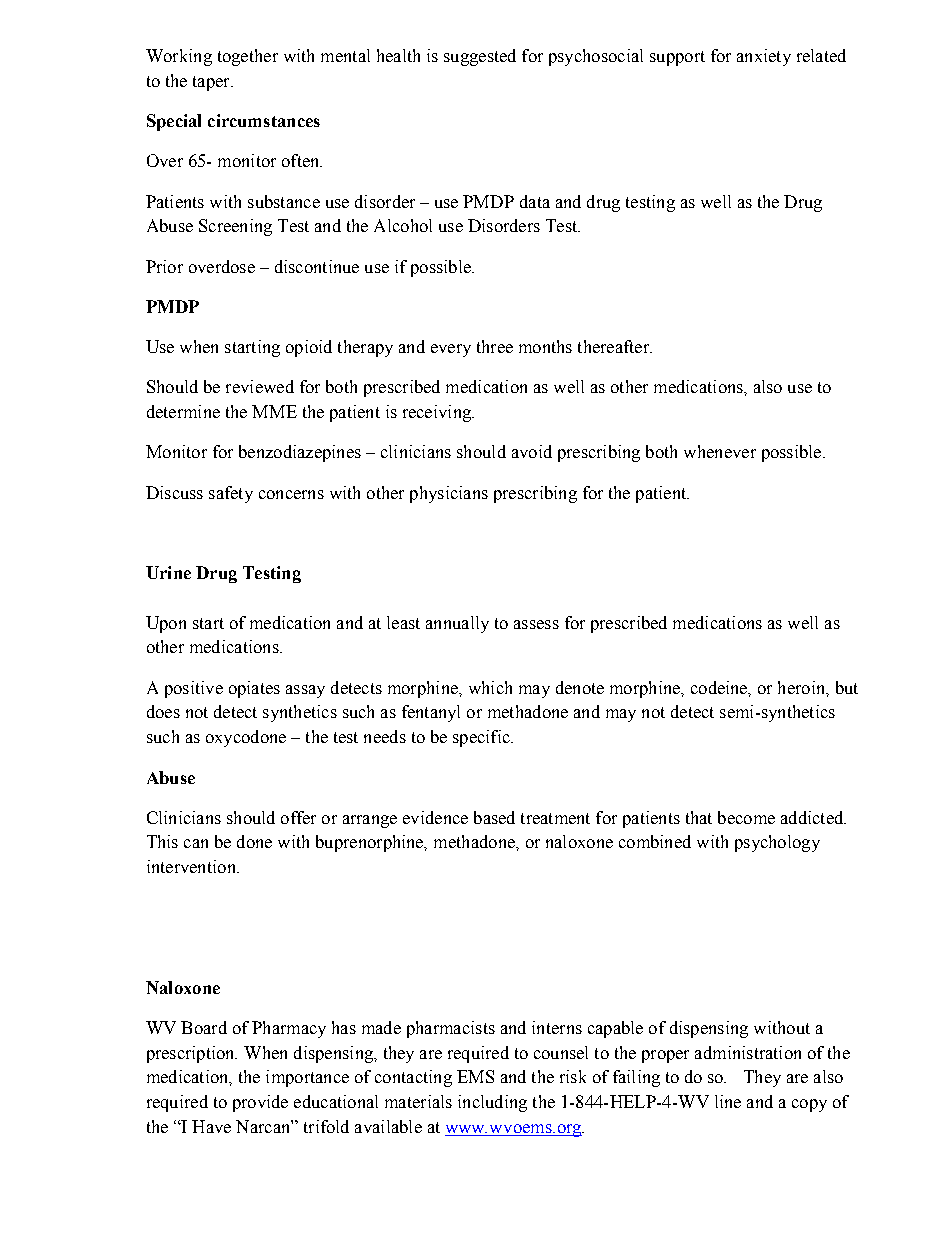 The height and width of the screenshot is (1233, 952). I want to click on suggested, so click(480, 57).
